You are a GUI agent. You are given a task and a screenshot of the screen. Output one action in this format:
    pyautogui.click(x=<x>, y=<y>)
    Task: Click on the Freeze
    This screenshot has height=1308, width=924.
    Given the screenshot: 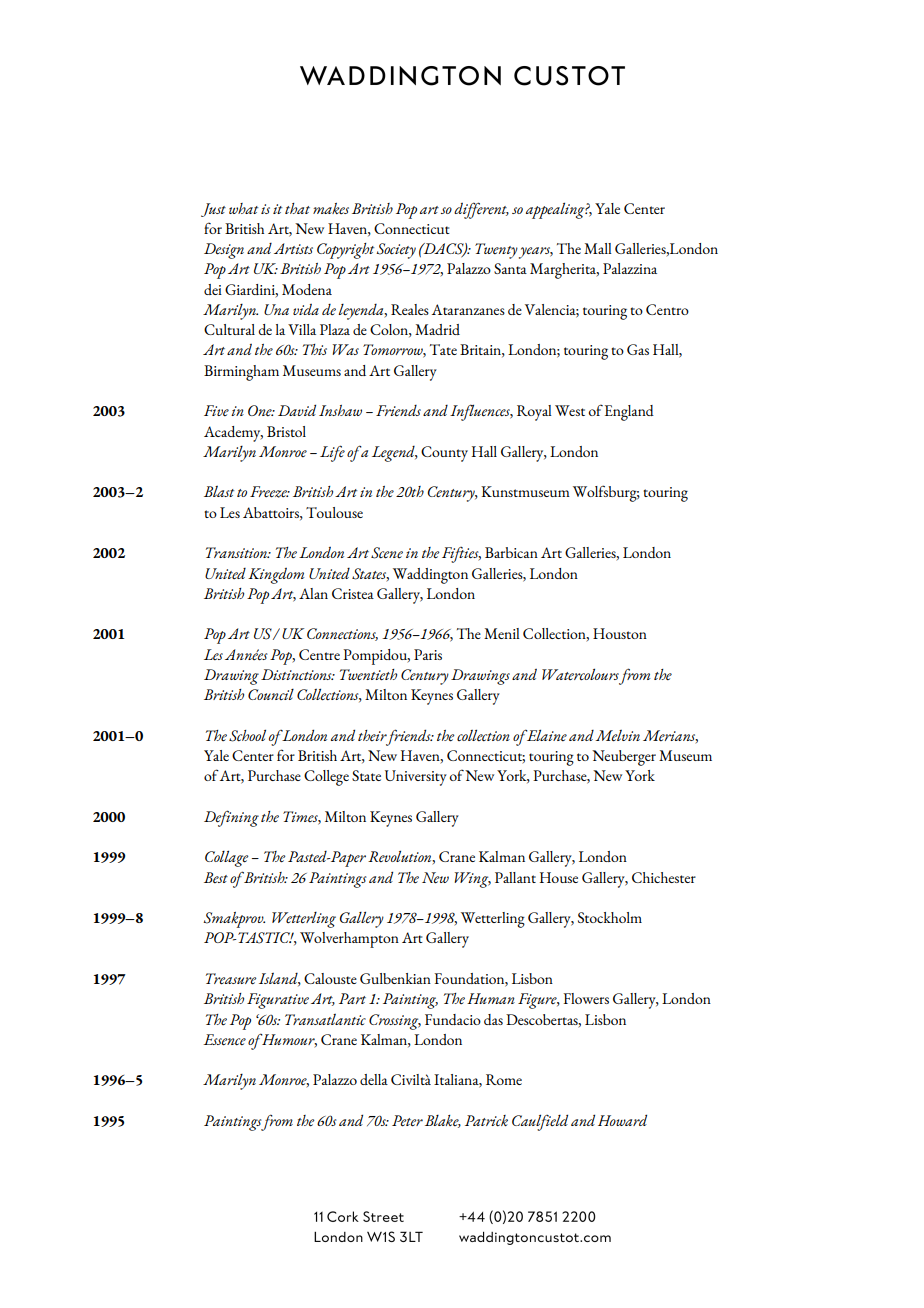 What is the action you would take?
    pyautogui.click(x=269, y=492)
